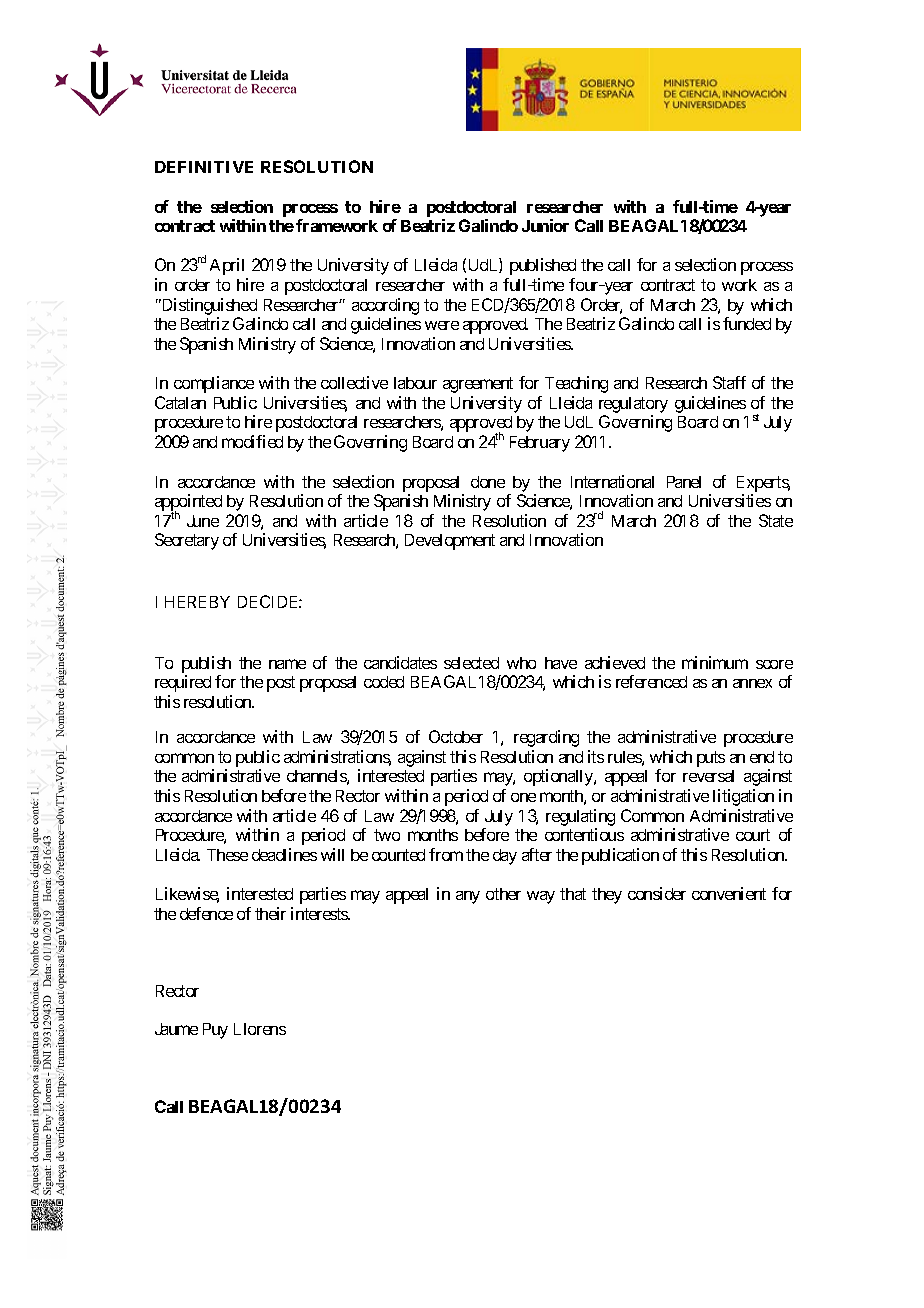  Describe the element at coordinates (747, 323) in the screenshot. I see `funded` at that location.
